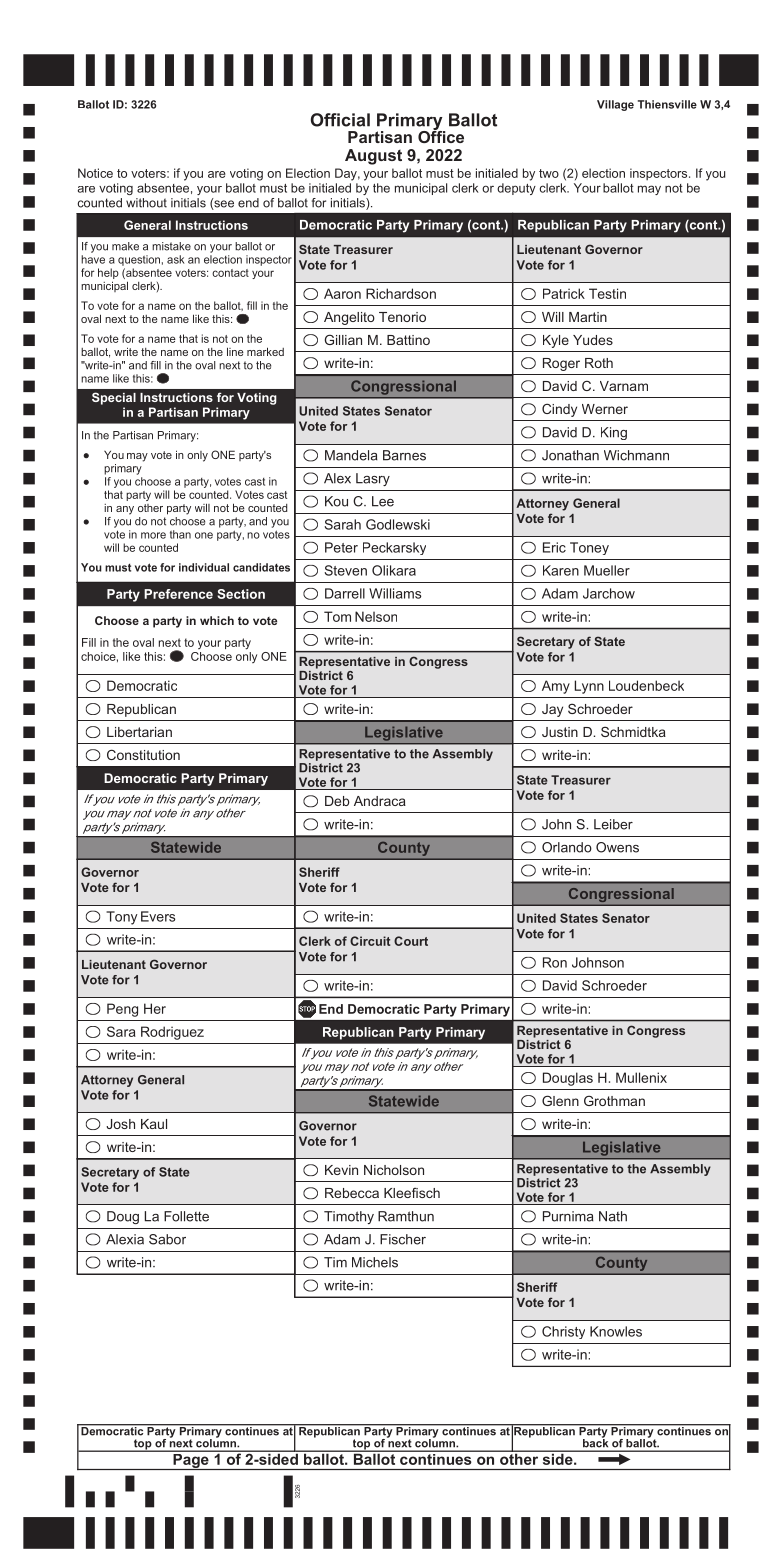 The image size is (784, 1568). Describe the element at coordinates (154, 1124) in the document. I see `Kaul` at that location.
